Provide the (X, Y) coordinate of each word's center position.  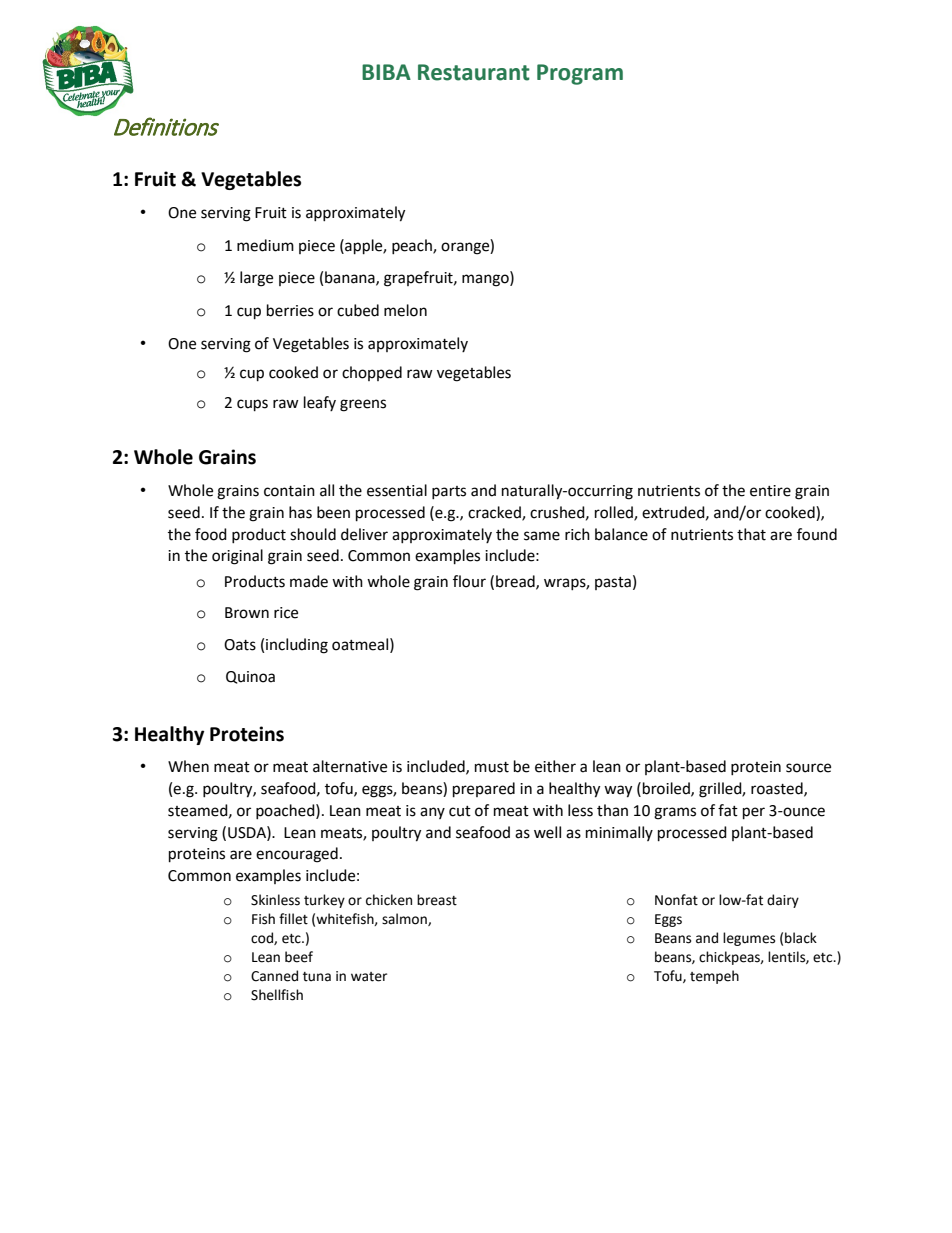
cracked (495, 513)
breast (437, 900)
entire (770, 491)
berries (290, 310)
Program (580, 74)
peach (413, 246)
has (300, 512)
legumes (749, 939)
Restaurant (474, 72)
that (751, 534)
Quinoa (250, 677)
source (808, 768)
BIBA (386, 72)
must (492, 767)
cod (263, 938)
